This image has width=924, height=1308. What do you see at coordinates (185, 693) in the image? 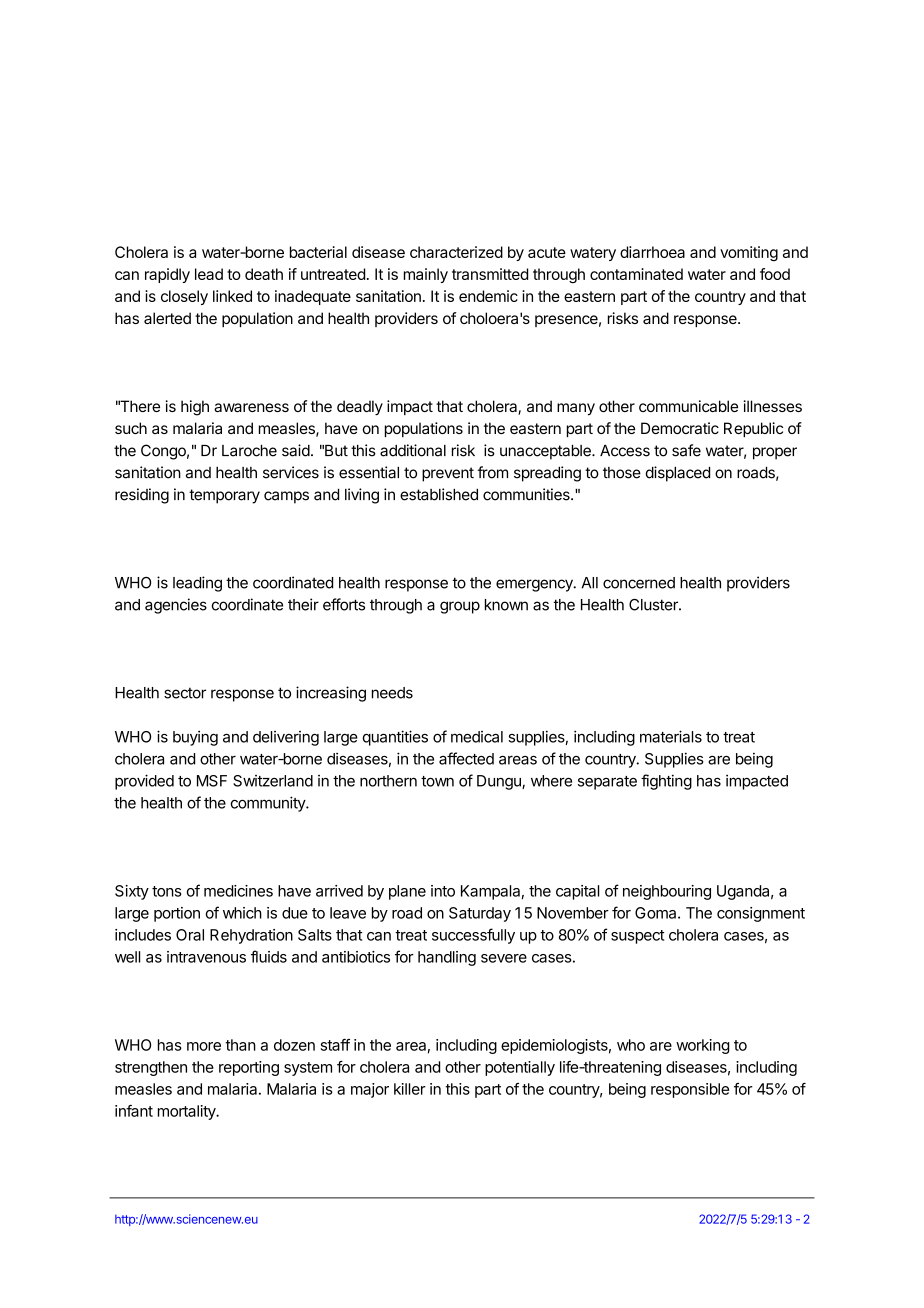
I see `sector` at bounding box center [185, 693].
